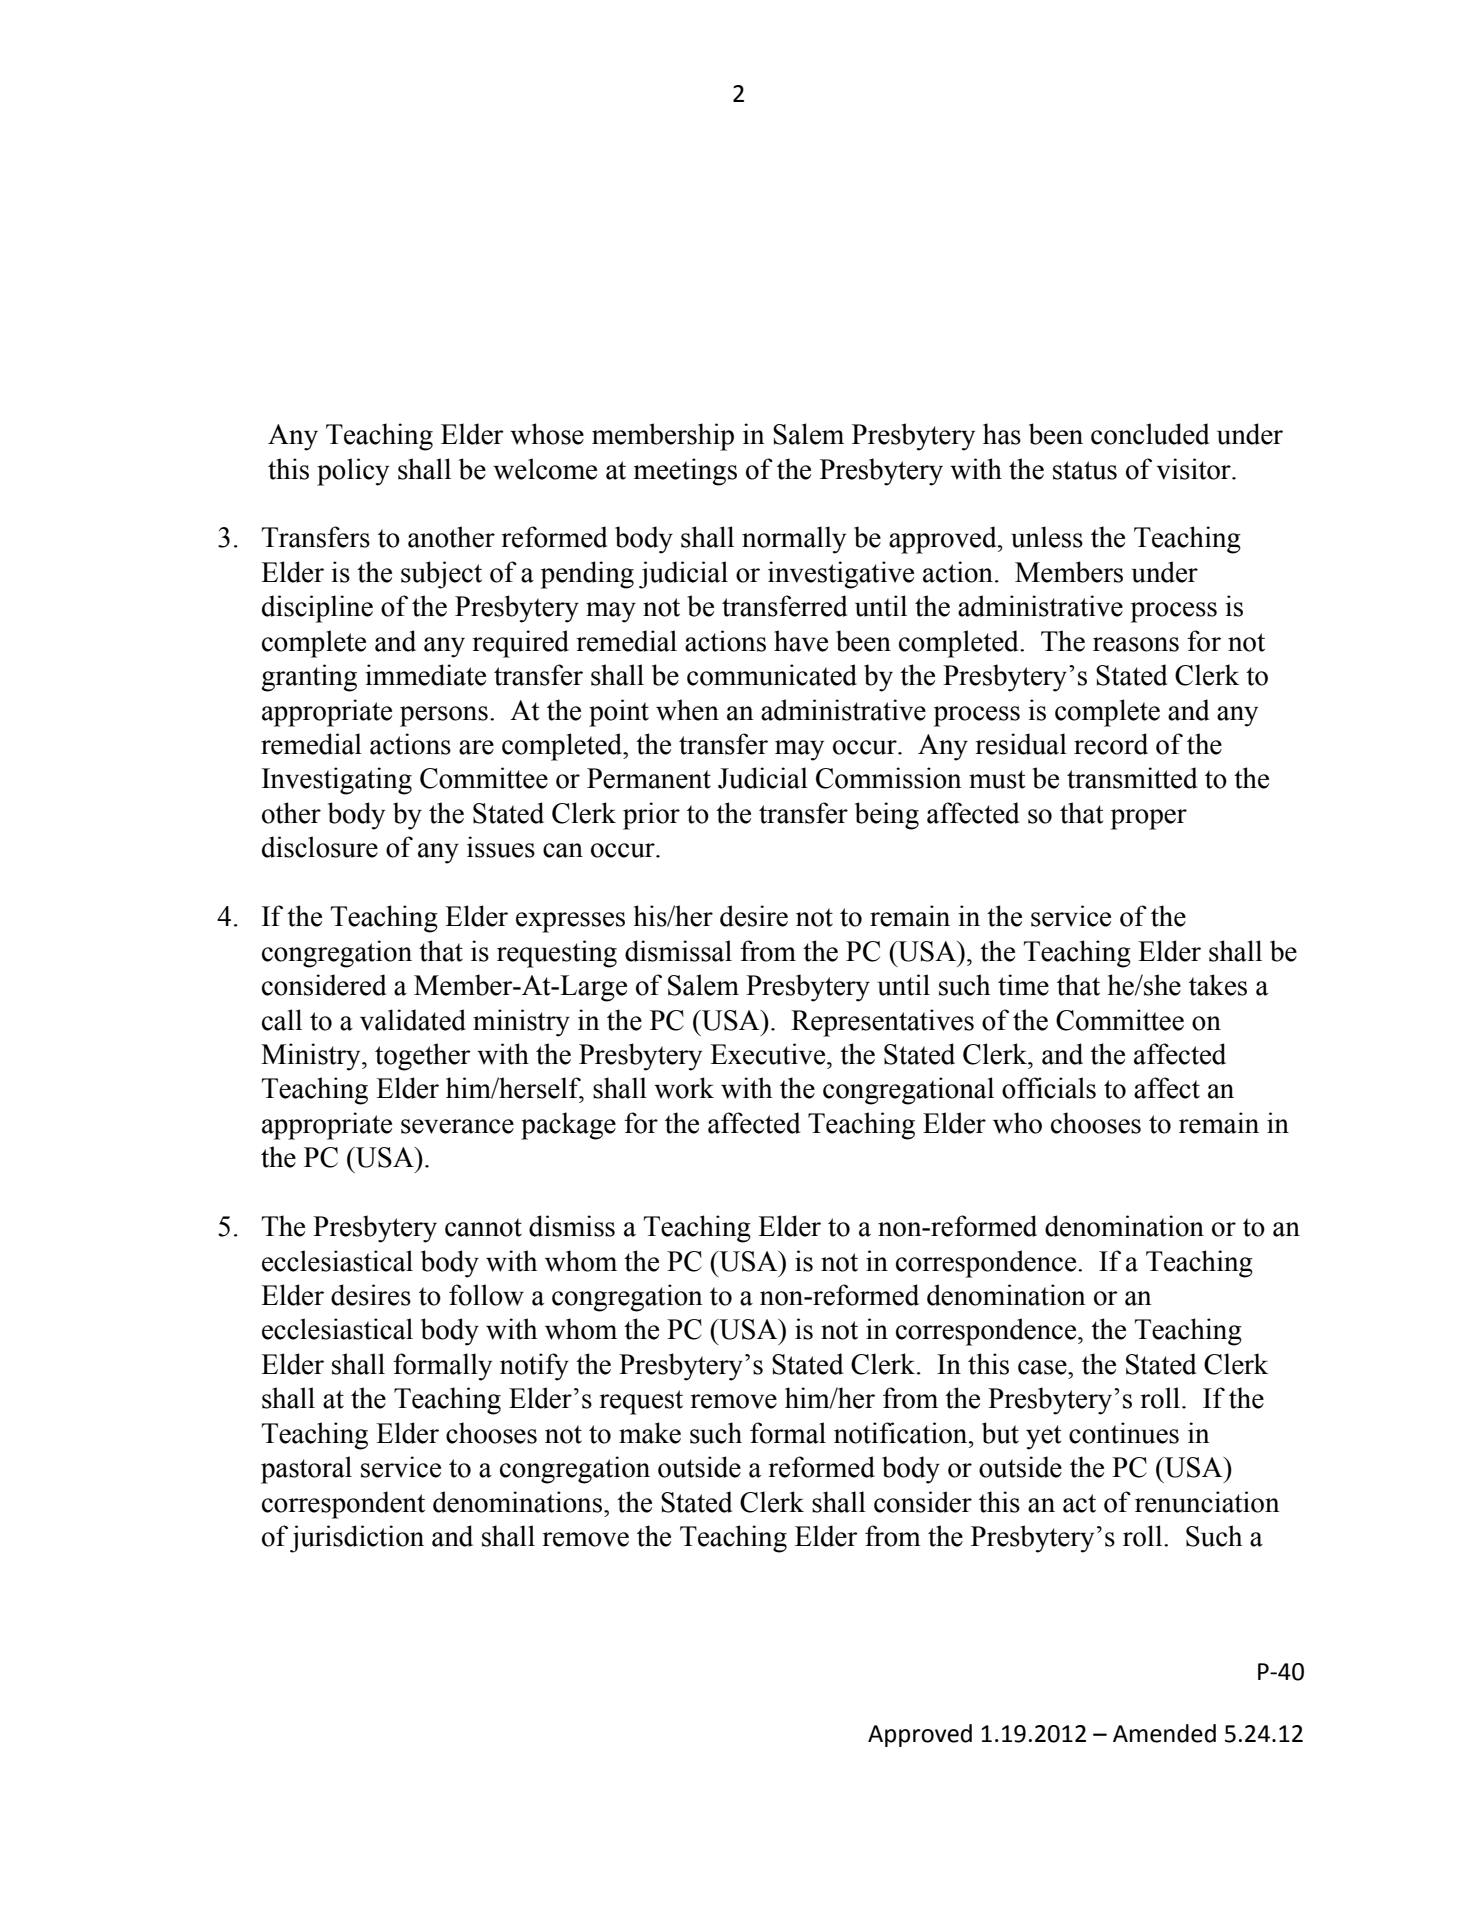 The height and width of the screenshot is (1914, 1479). I want to click on policy, so click(353, 472).
